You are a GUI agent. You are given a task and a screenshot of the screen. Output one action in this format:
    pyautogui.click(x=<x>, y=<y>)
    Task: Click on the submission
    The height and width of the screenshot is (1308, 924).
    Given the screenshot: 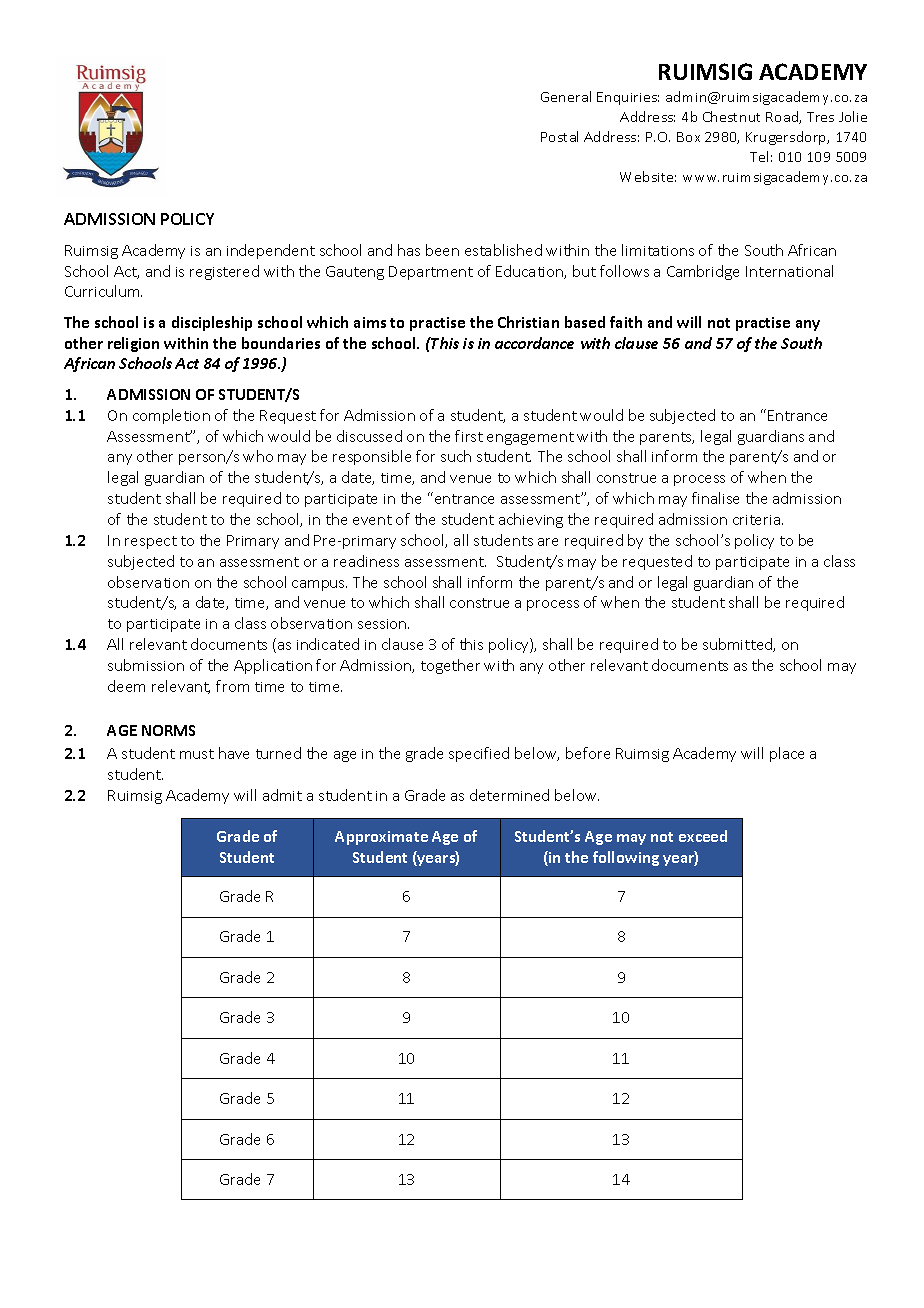 What is the action you would take?
    pyautogui.click(x=146, y=665)
